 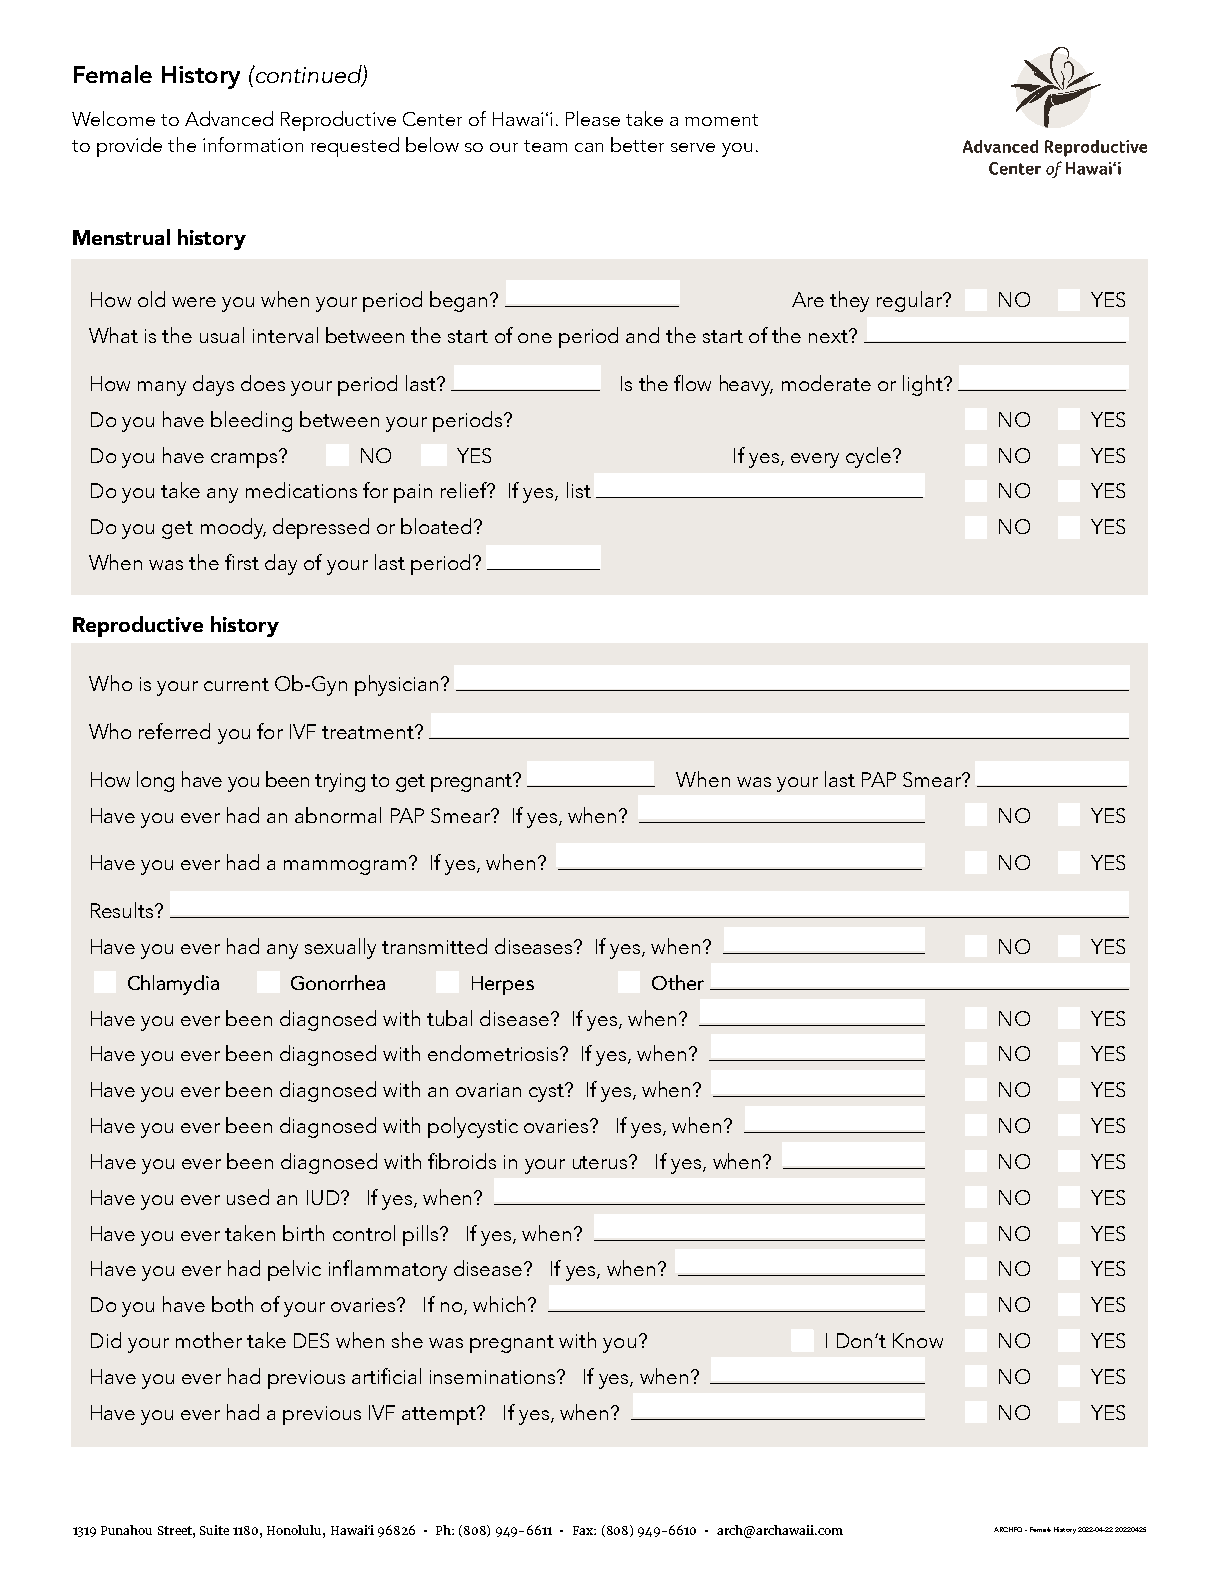 What do you see at coordinates (462, 1161) in the screenshot?
I see `fibroids` at bounding box center [462, 1161].
